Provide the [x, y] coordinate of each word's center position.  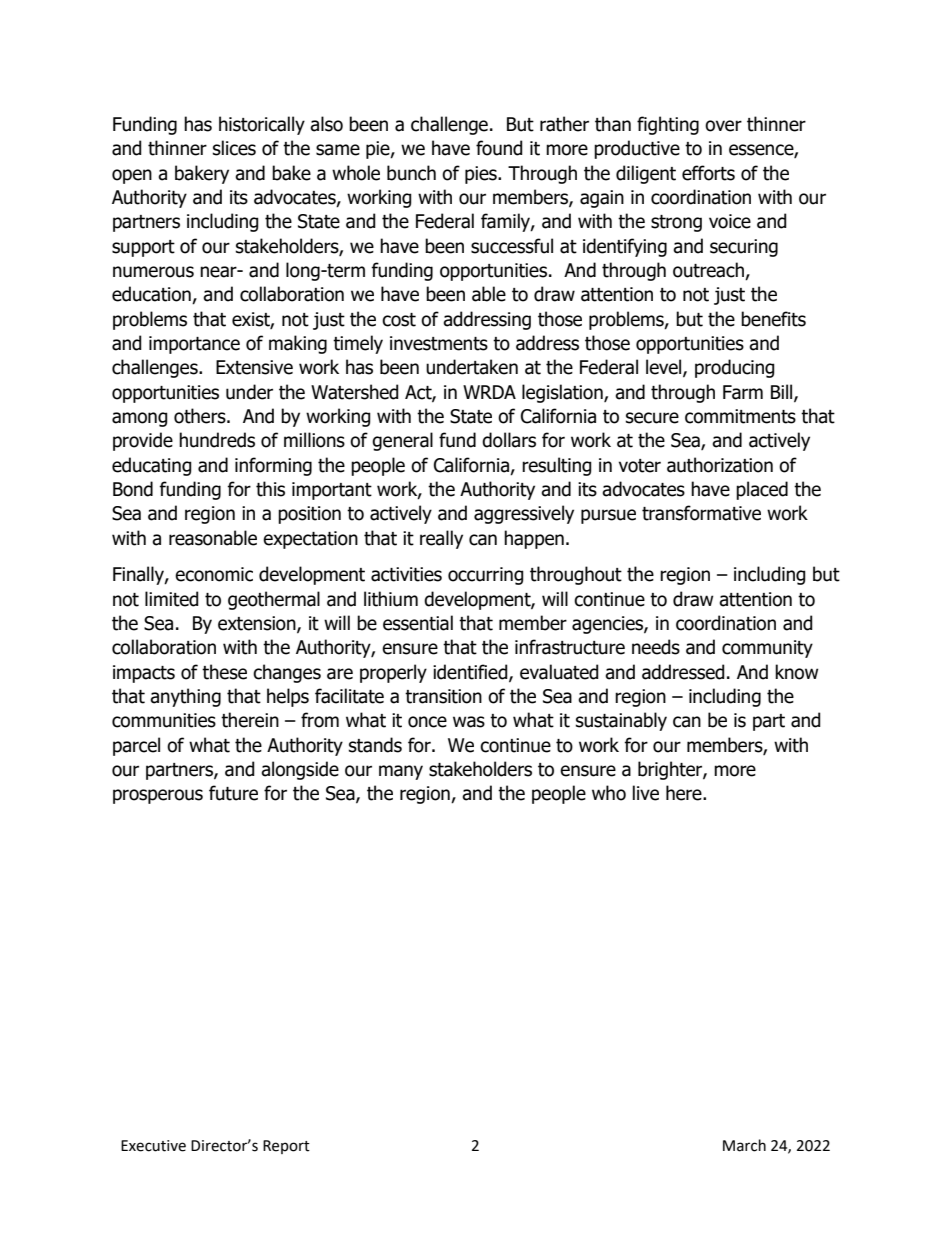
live [646, 793]
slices [234, 148]
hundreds [217, 440]
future [233, 793]
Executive [153, 1146]
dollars [509, 440]
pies [482, 175]
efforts [708, 173]
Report [286, 1147]
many [401, 772]
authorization [720, 465]
